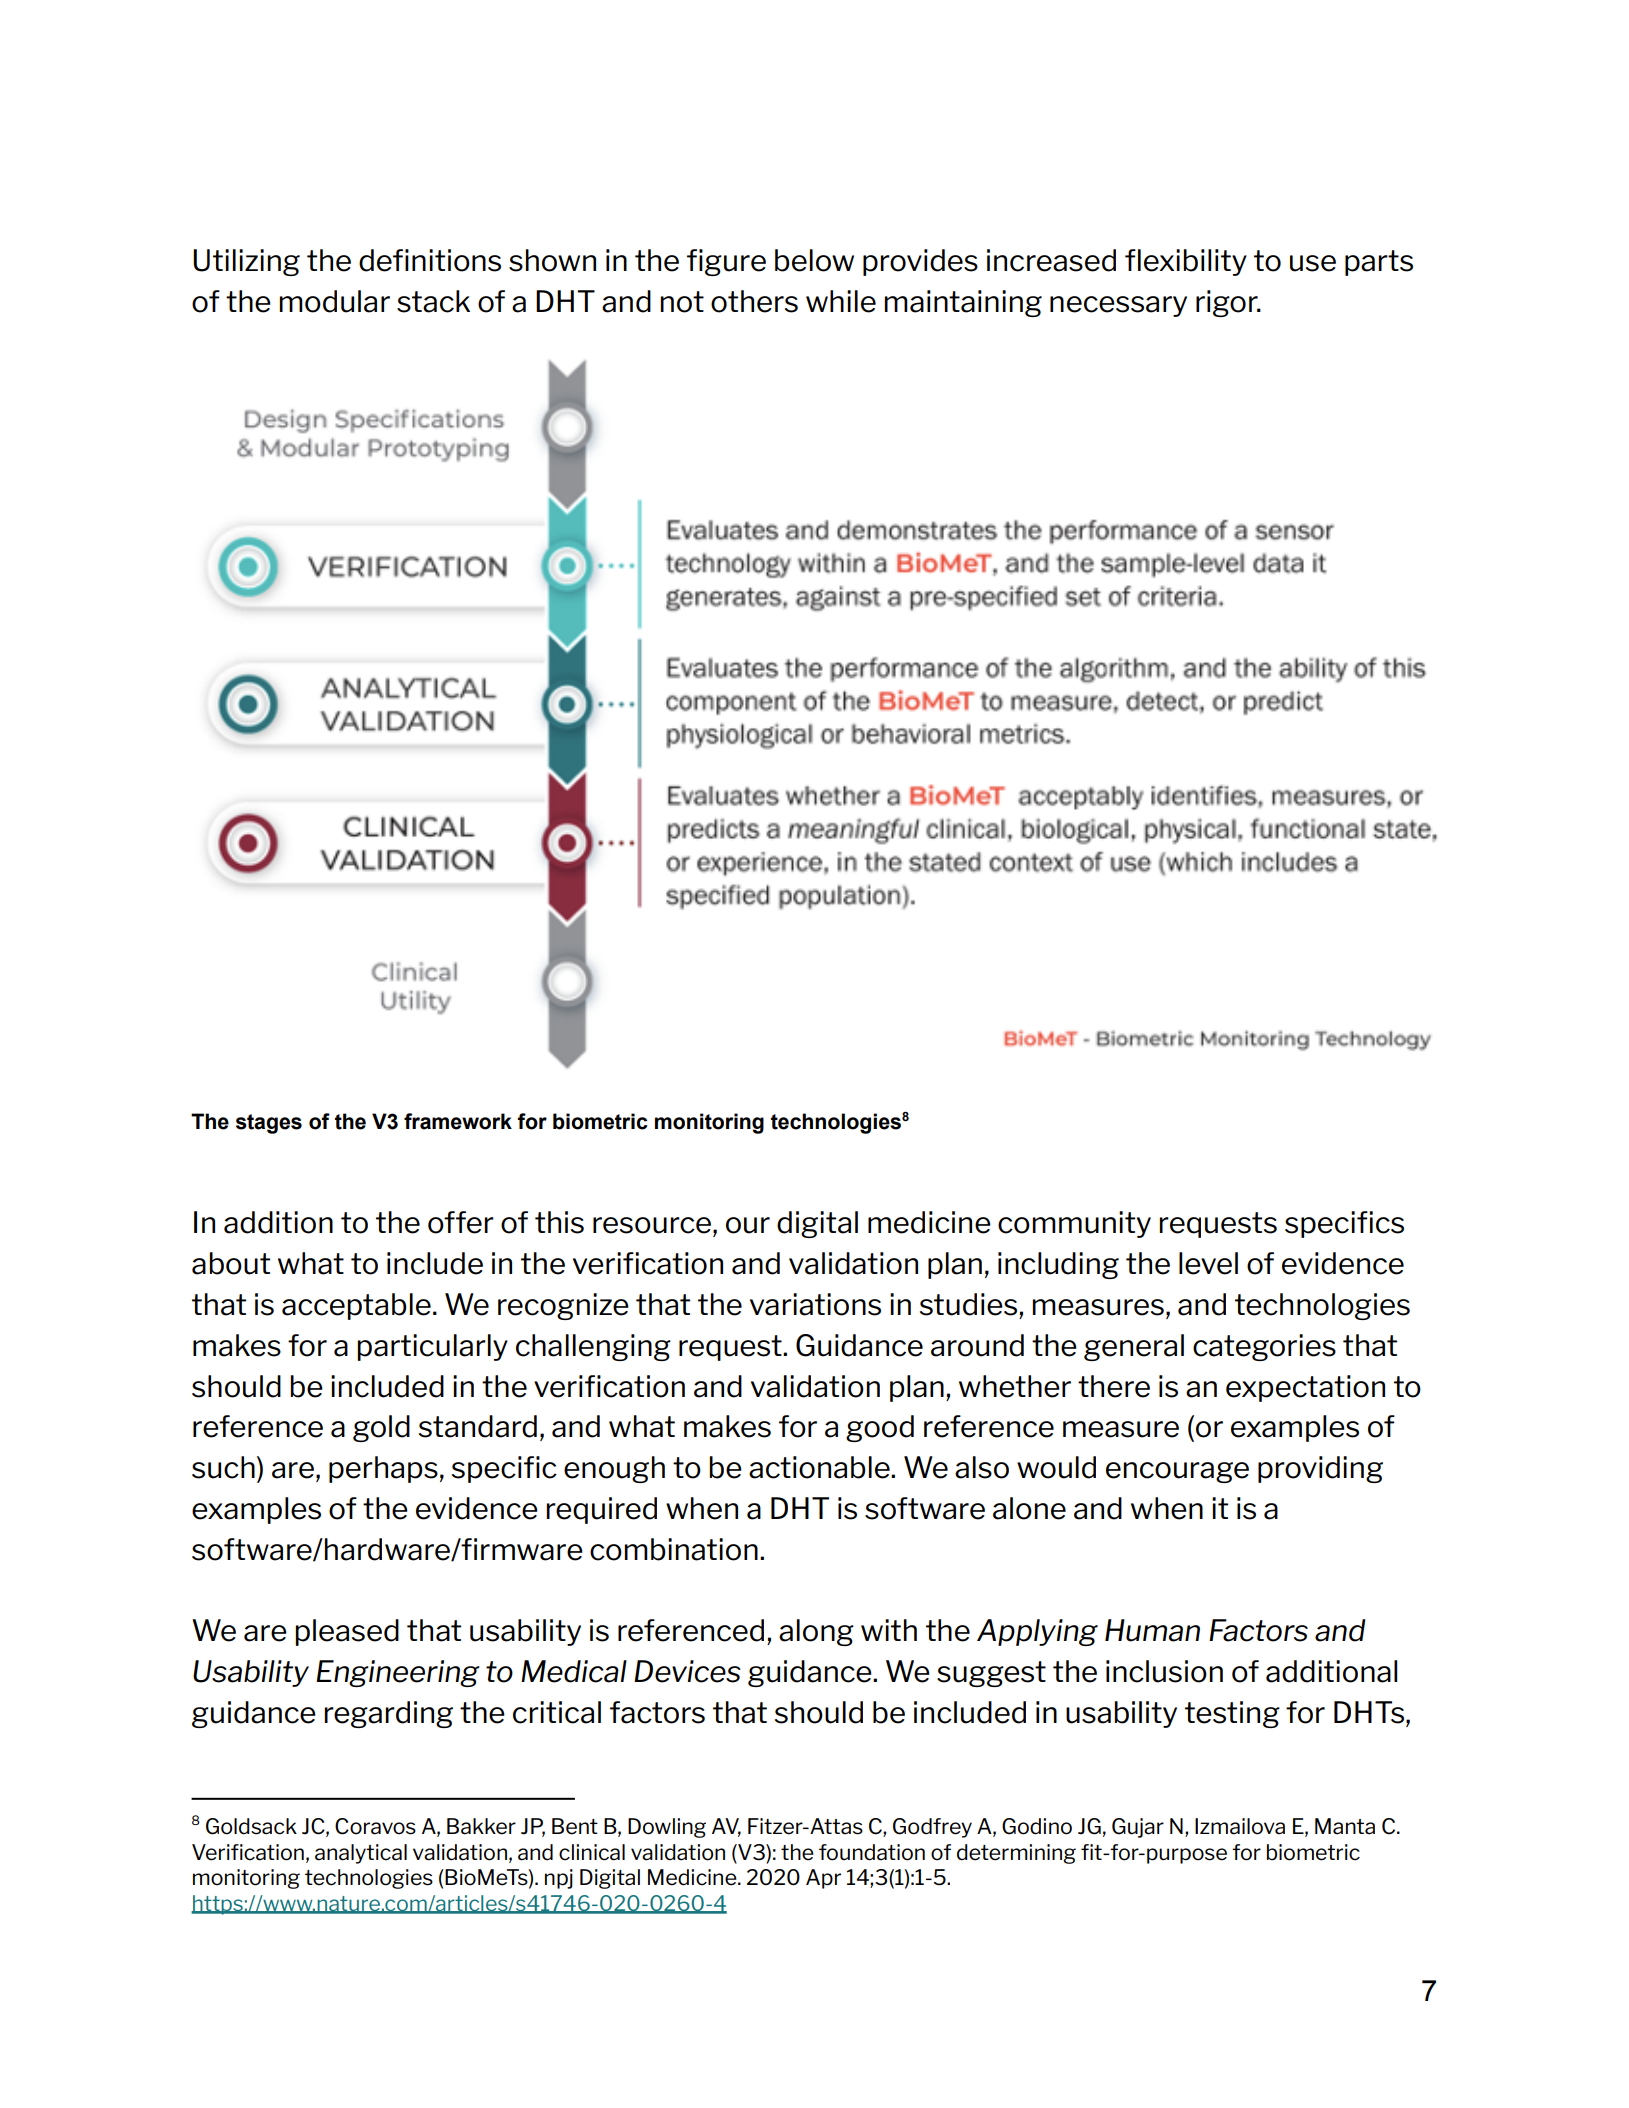 The image size is (1629, 2108). Describe the element at coordinates (841, 301) in the document. I see `while` at that location.
